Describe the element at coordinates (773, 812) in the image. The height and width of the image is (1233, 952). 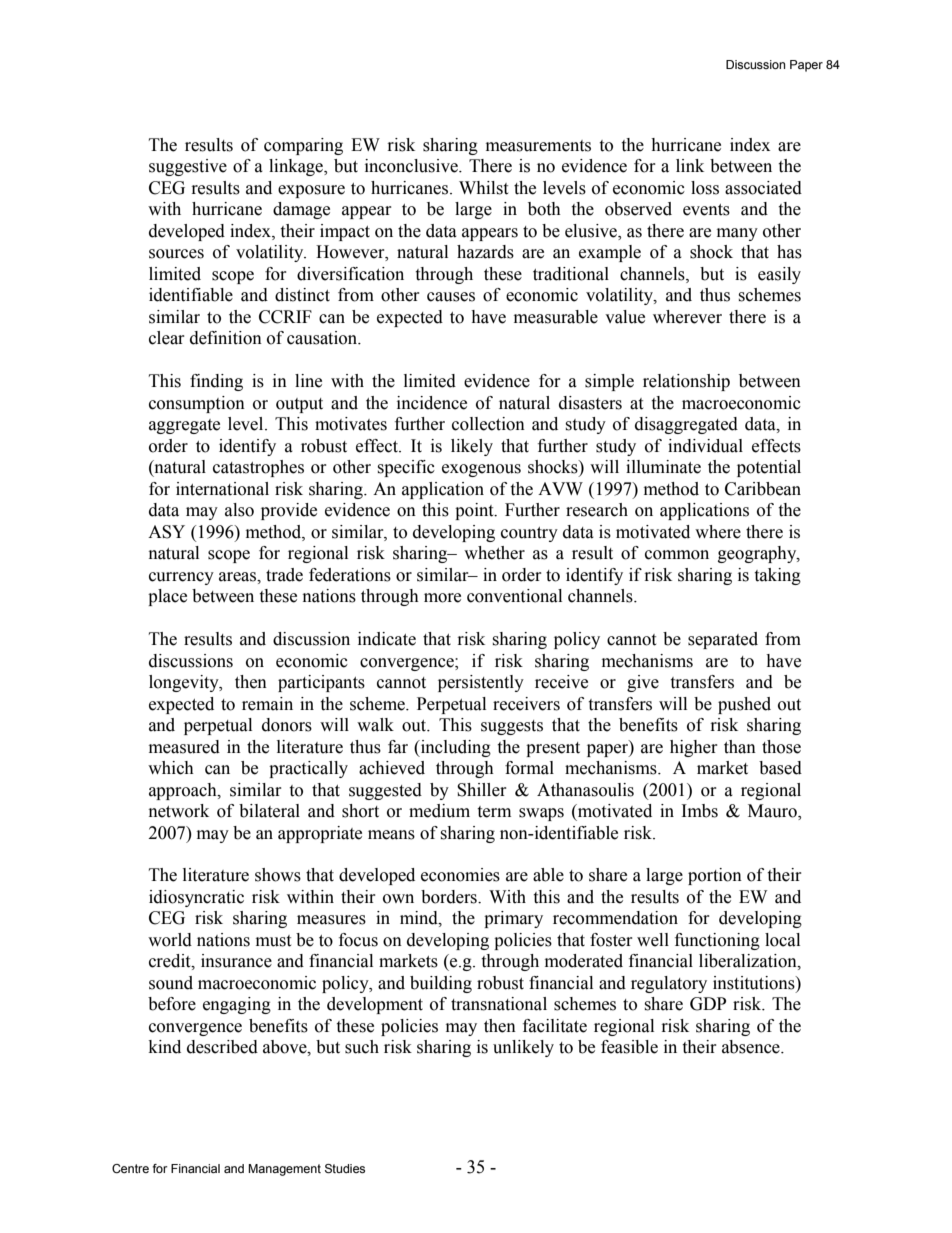
I see `Mauro` at that location.
